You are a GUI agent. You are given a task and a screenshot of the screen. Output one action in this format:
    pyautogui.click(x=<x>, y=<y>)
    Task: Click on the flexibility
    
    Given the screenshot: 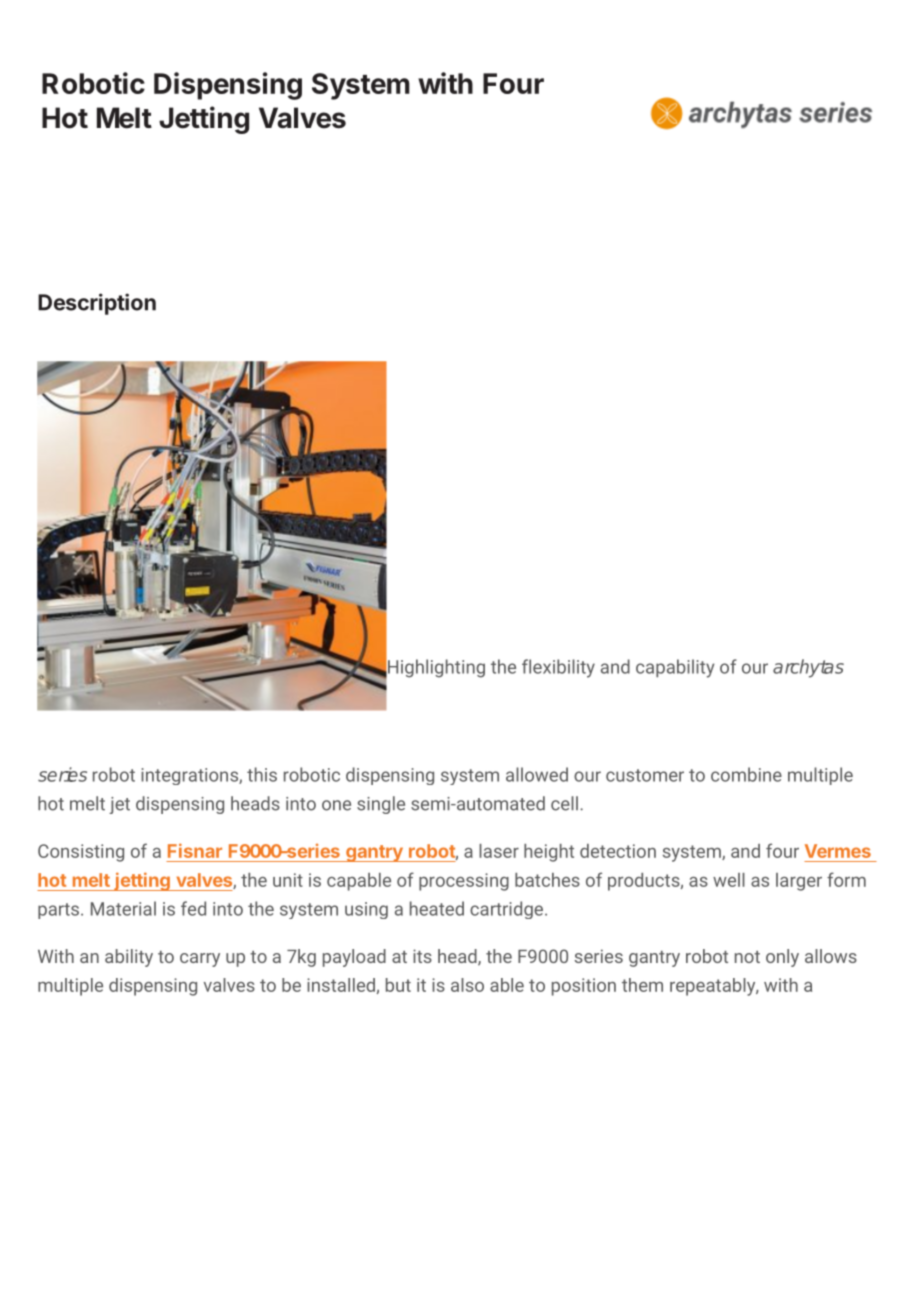 What is the action you would take?
    pyautogui.click(x=558, y=668)
